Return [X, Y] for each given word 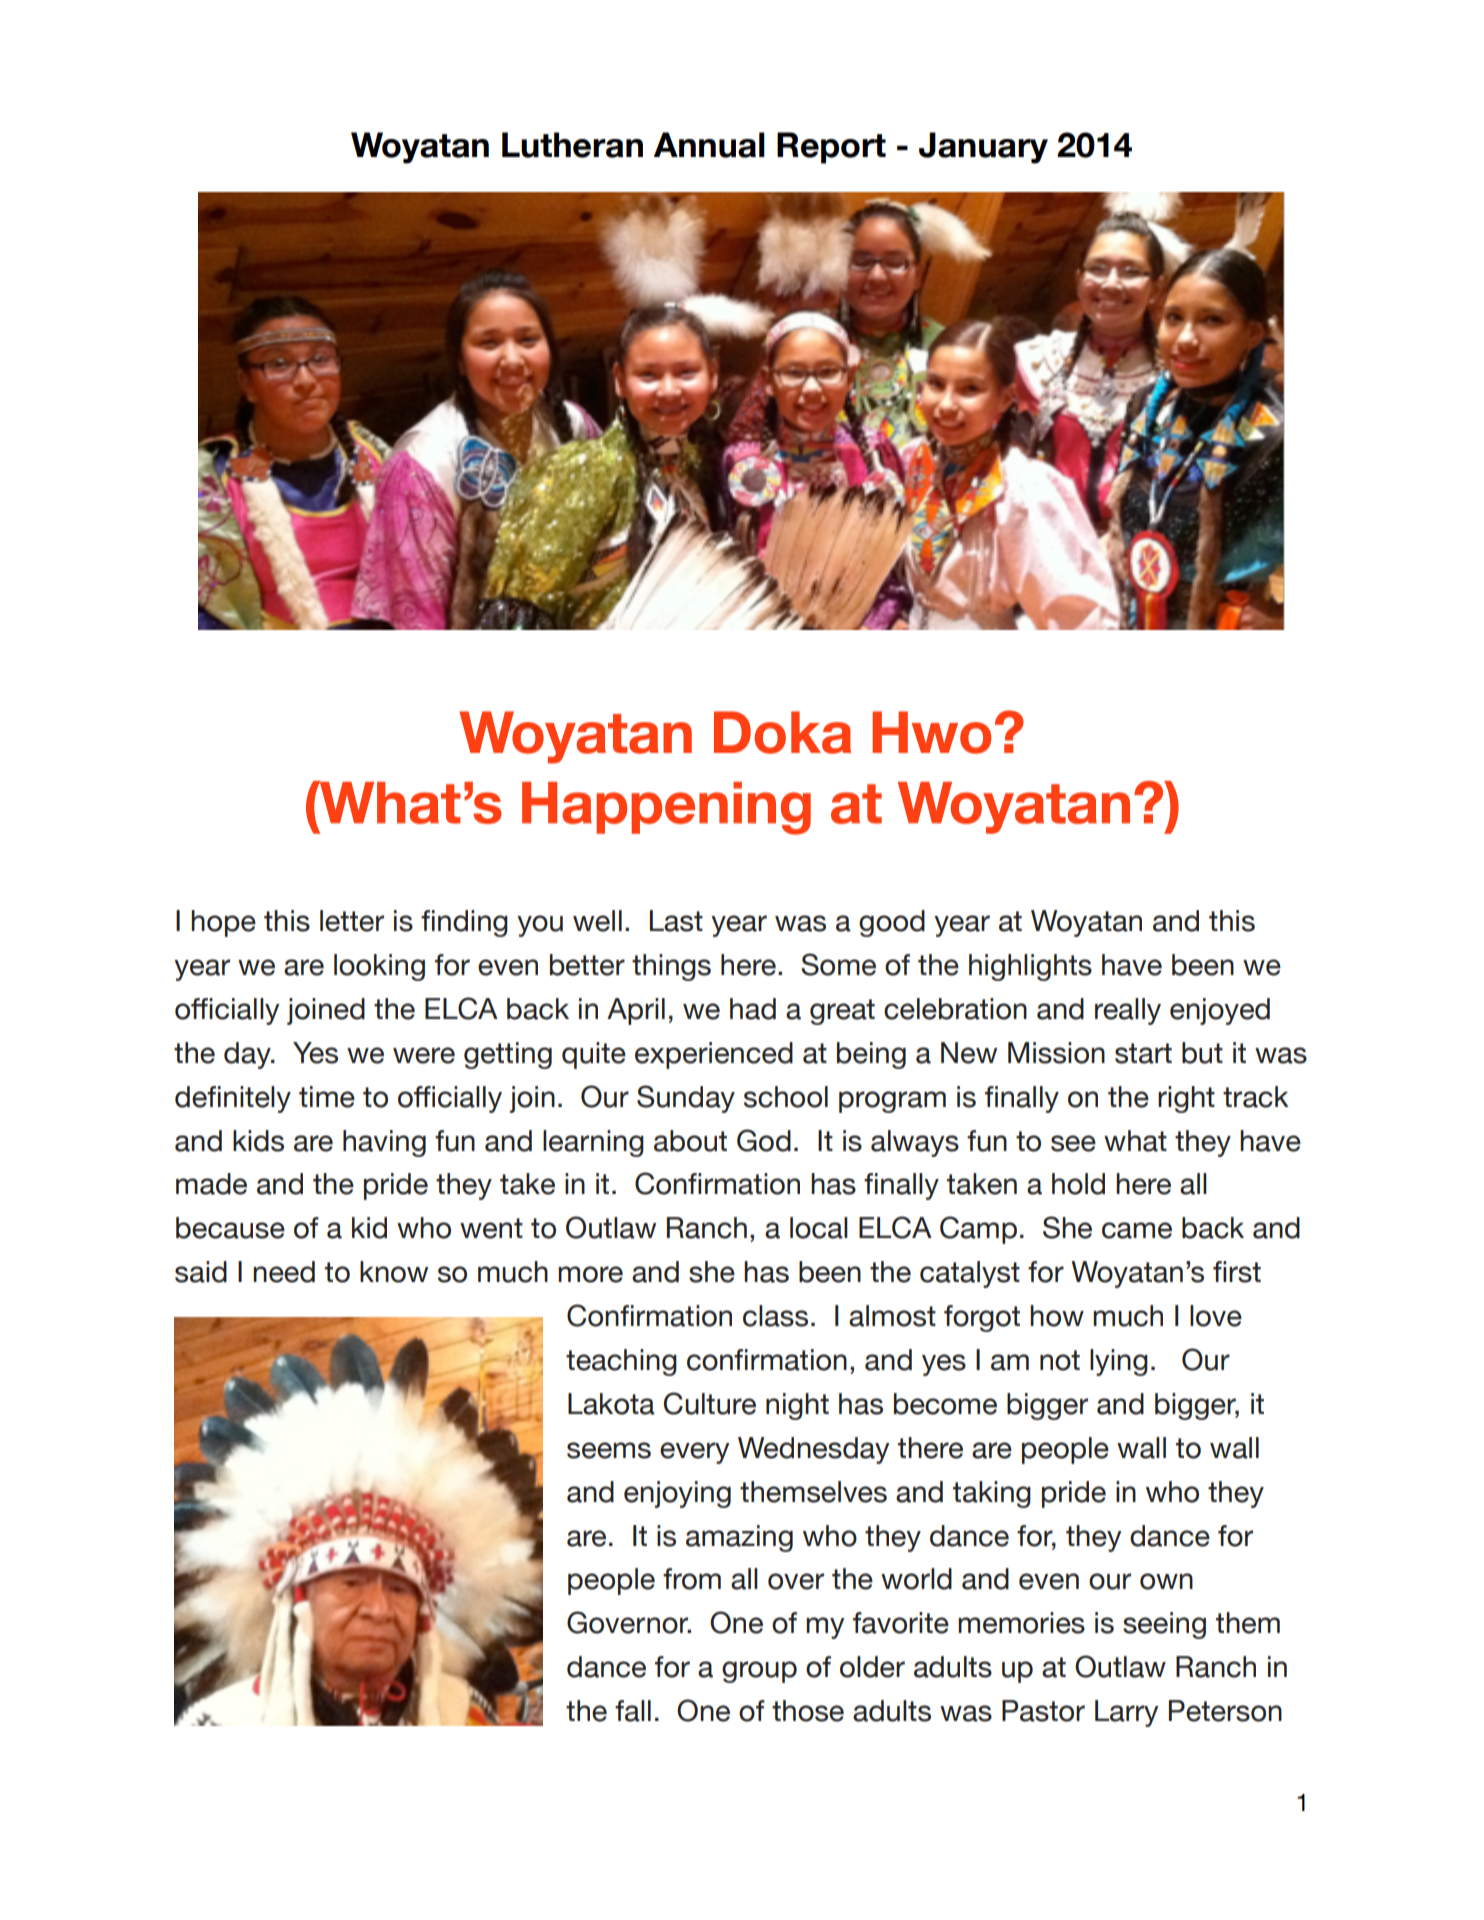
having [384, 1143]
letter [352, 921]
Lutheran [572, 145]
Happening [666, 808]
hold [1078, 1184]
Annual [709, 145]
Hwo [932, 732]
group [759, 1672]
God [764, 1140]
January [983, 148]
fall [633, 1711]
